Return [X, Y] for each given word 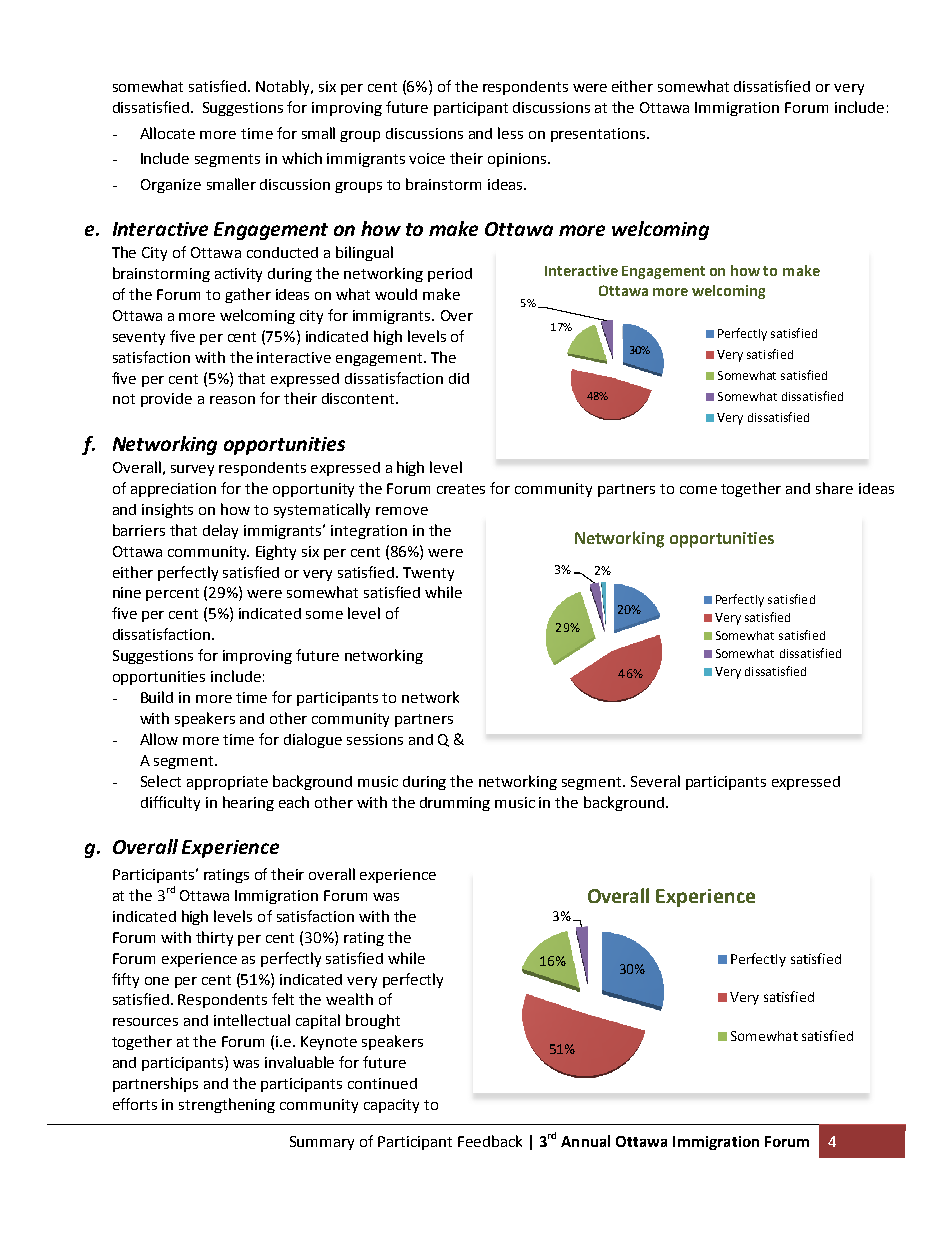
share [834, 488]
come [698, 490]
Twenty [428, 574]
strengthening [227, 1105]
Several [655, 781]
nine [127, 592]
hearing [248, 803]
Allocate [167, 133]
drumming [455, 804]
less [510, 133]
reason [232, 400]
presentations [599, 135]
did [459, 378]
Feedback [490, 1141]
